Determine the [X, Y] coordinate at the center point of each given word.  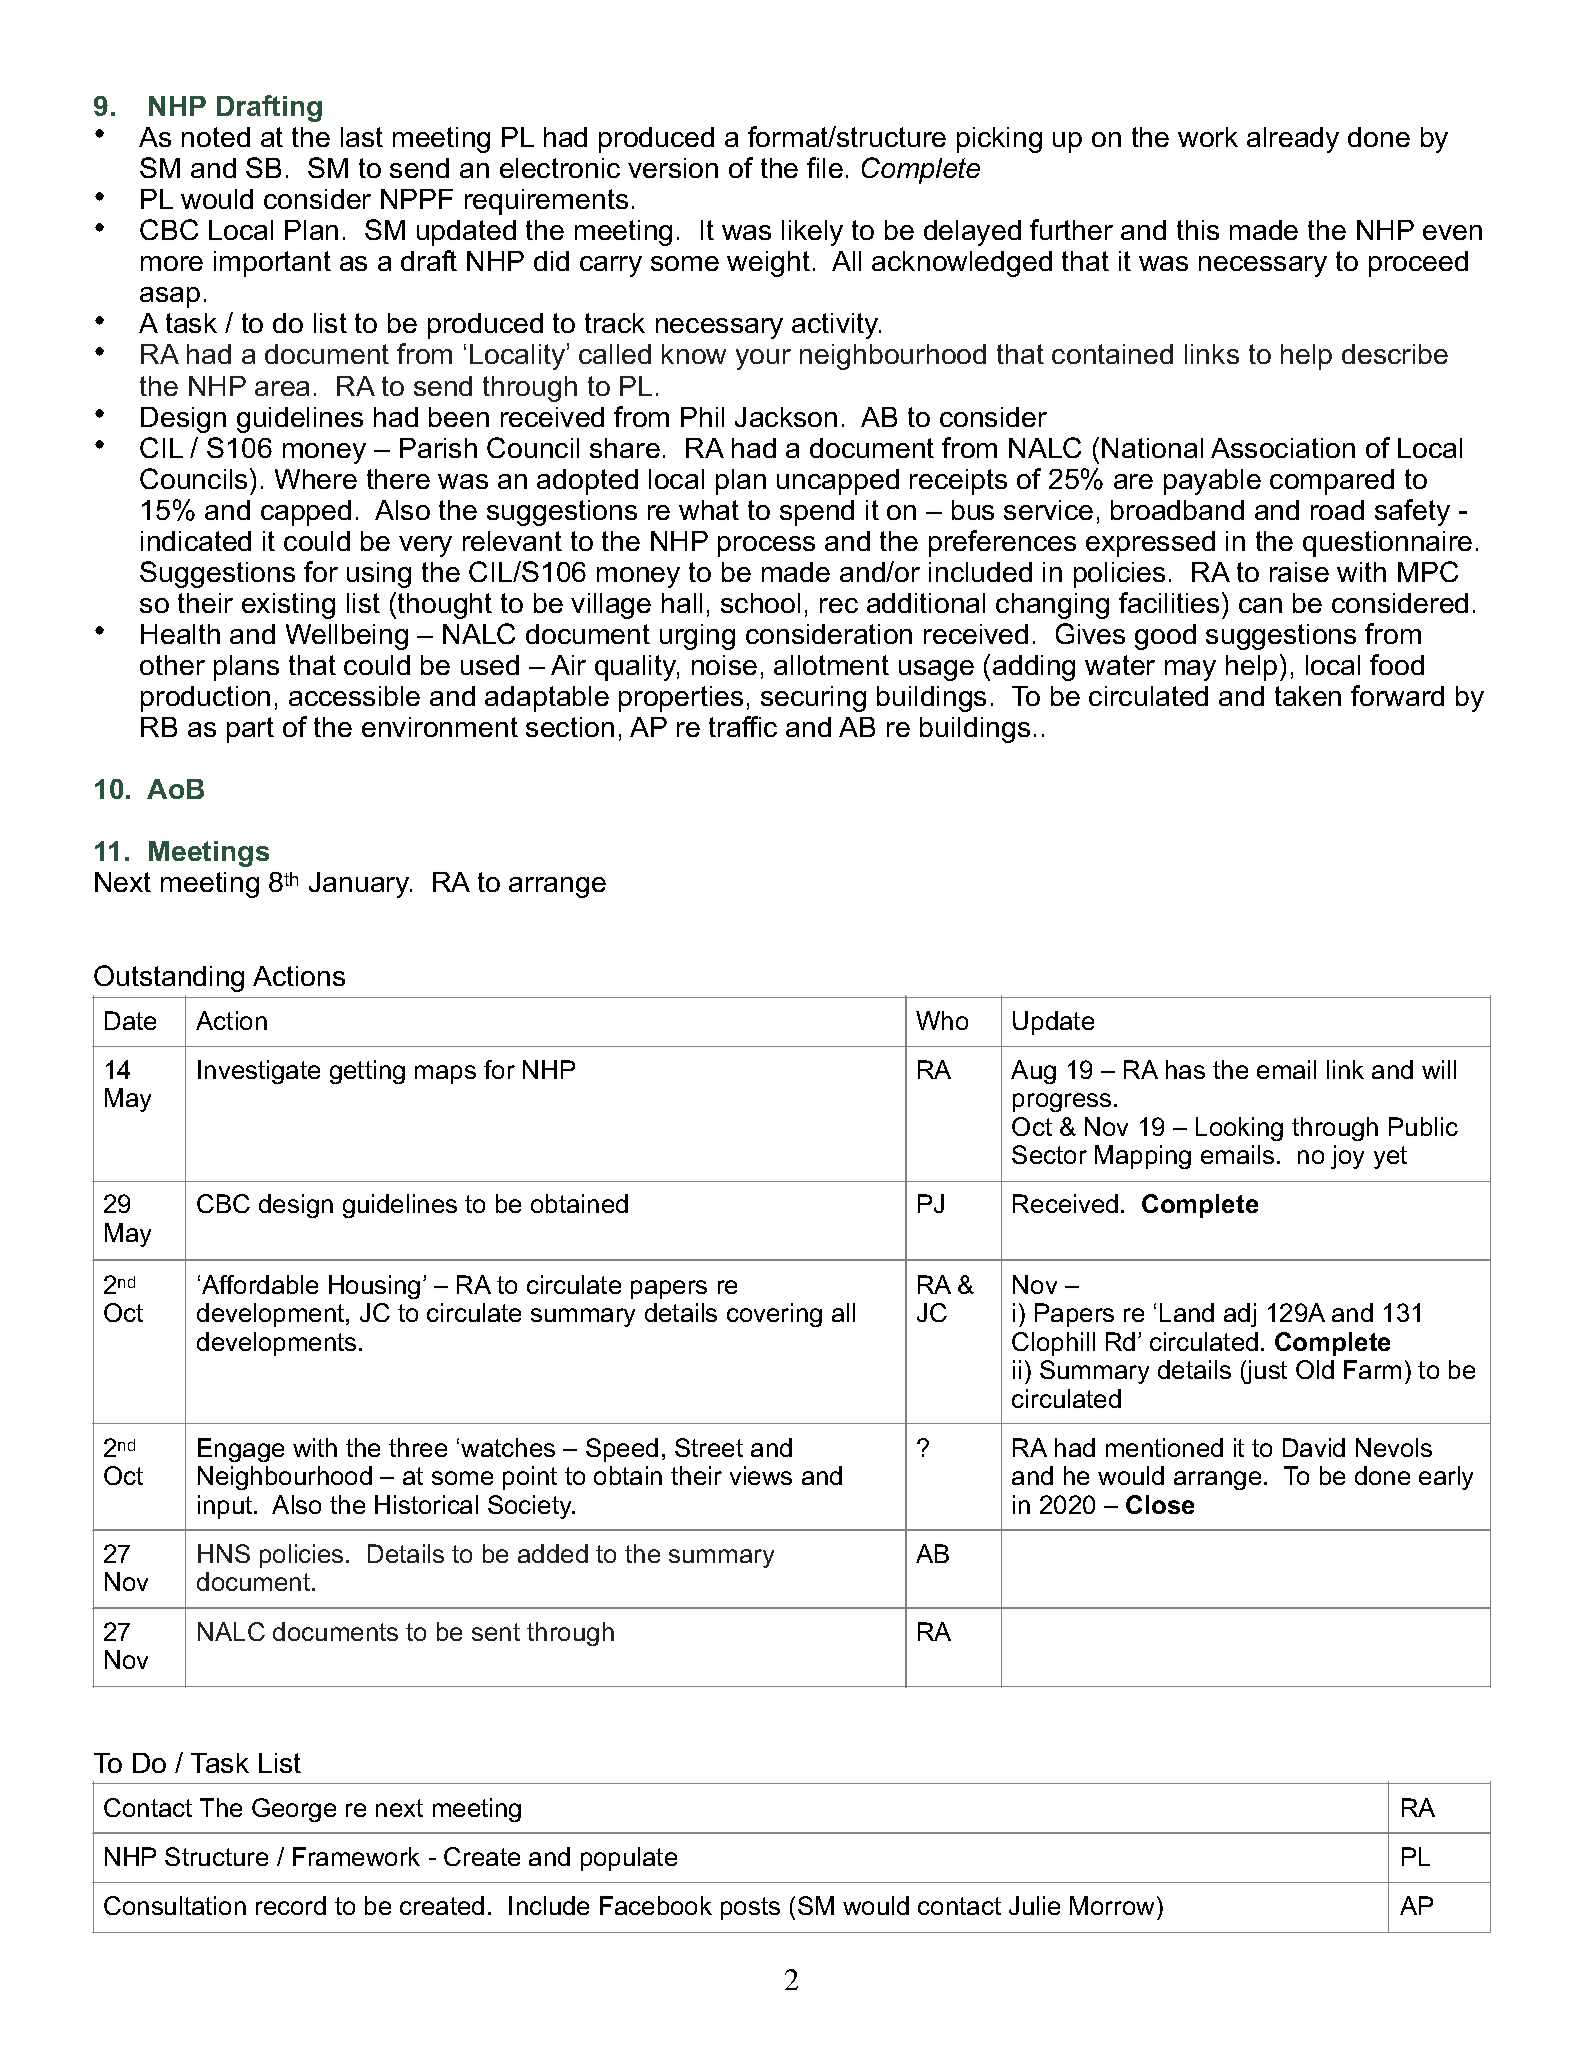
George [294, 1810]
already [1293, 140]
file [825, 167]
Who [942, 1020]
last [362, 137]
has [1185, 1069]
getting [367, 1072]
